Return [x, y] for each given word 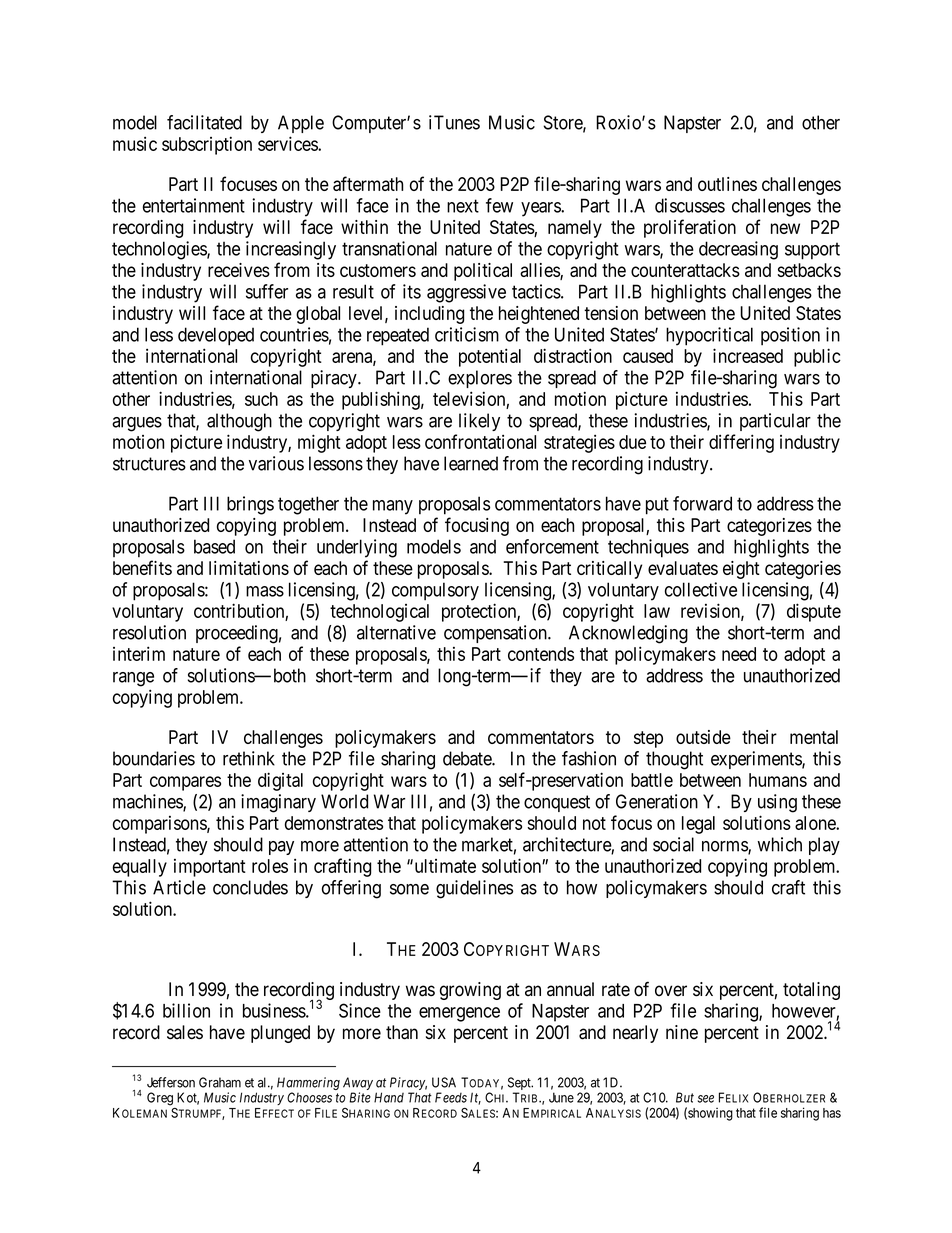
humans [778, 780]
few [499, 205]
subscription [207, 145]
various [276, 463]
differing [741, 443]
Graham [220, 1082]
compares [185, 783]
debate [468, 758]
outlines [727, 184]
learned [471, 463]
